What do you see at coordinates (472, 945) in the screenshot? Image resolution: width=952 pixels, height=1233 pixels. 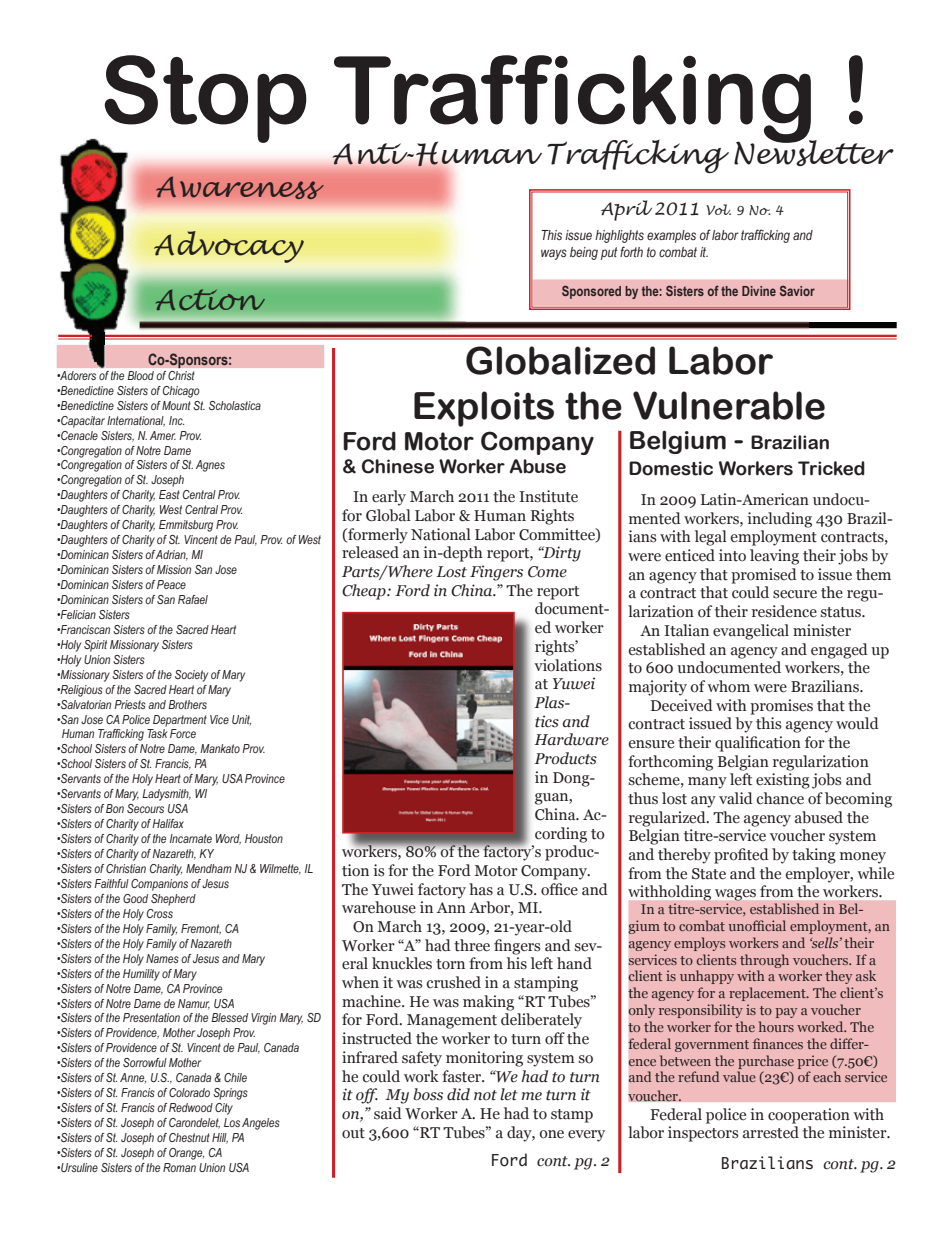 I see `three` at bounding box center [472, 945].
